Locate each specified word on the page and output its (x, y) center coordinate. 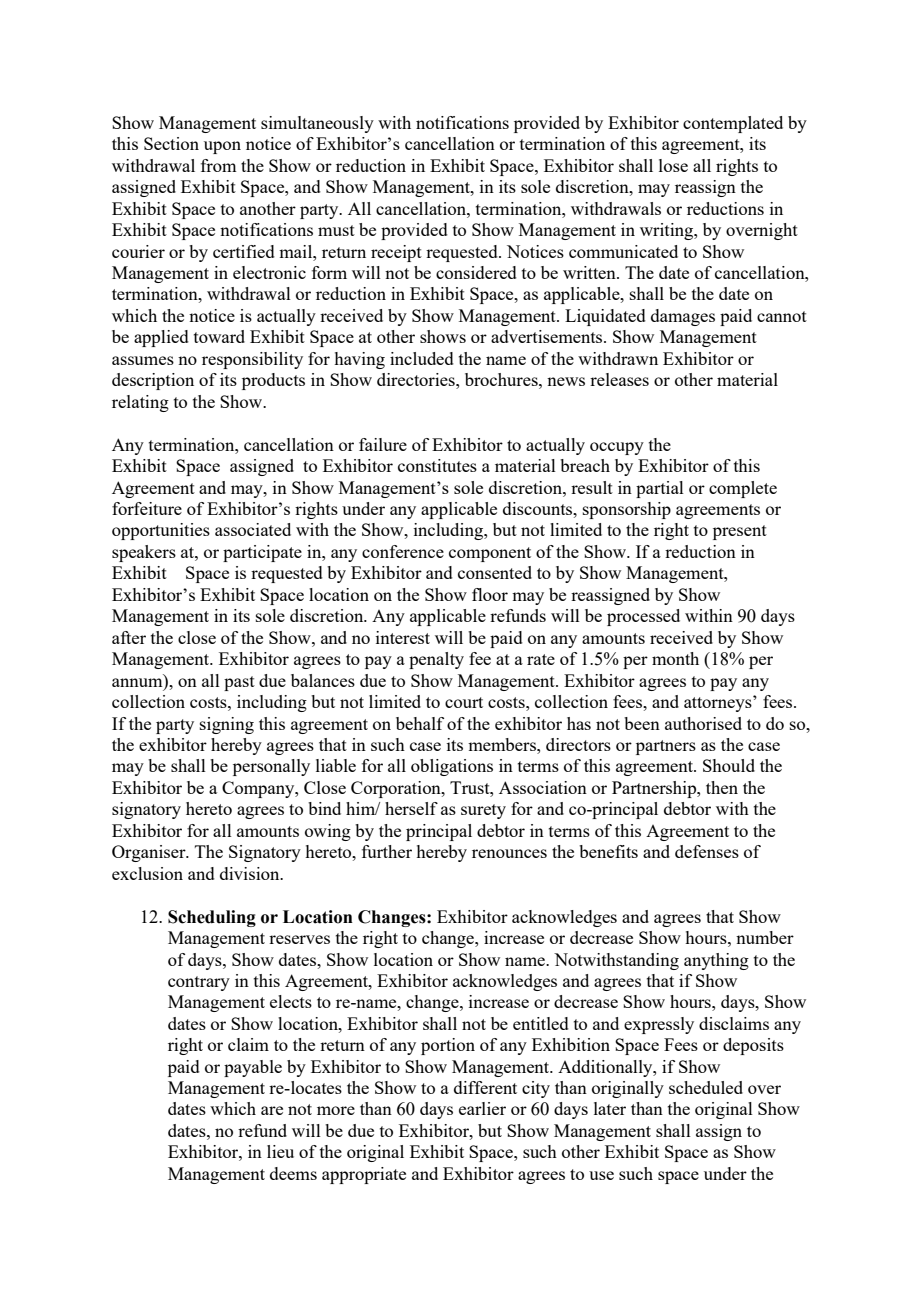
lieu (280, 1151)
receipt (396, 253)
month (675, 658)
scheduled (706, 1087)
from (218, 165)
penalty (436, 660)
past (239, 683)
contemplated (733, 124)
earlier (482, 1108)
